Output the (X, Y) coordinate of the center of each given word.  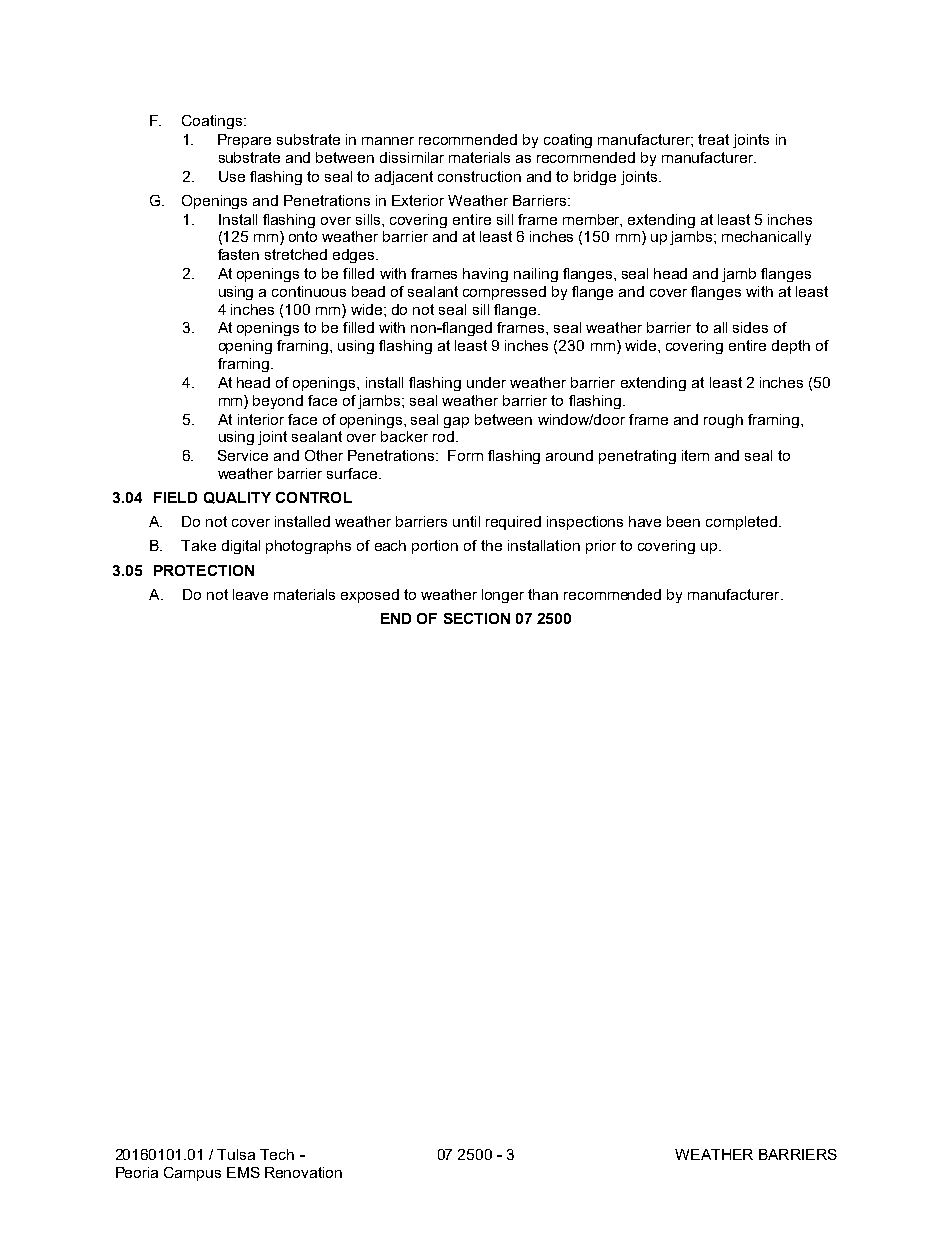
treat (713, 139)
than (543, 594)
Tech (277, 1154)
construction (479, 176)
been (683, 521)
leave (250, 594)
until (466, 521)
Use (232, 176)
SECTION (477, 618)
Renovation (303, 1172)
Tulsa (236, 1154)
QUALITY (237, 498)
